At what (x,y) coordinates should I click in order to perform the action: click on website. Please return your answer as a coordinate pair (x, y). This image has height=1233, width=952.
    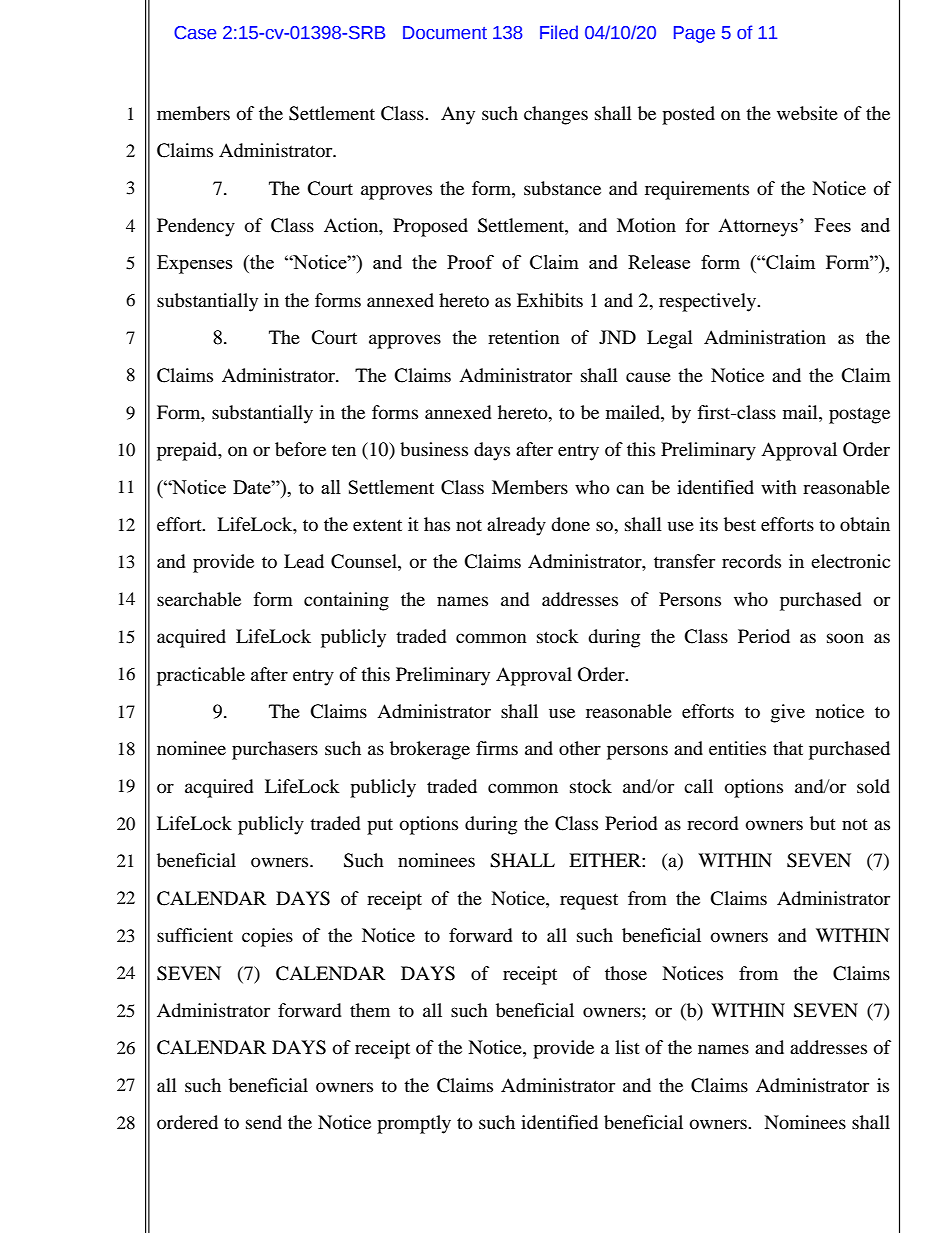
    Looking at the image, I should click on (807, 113).
